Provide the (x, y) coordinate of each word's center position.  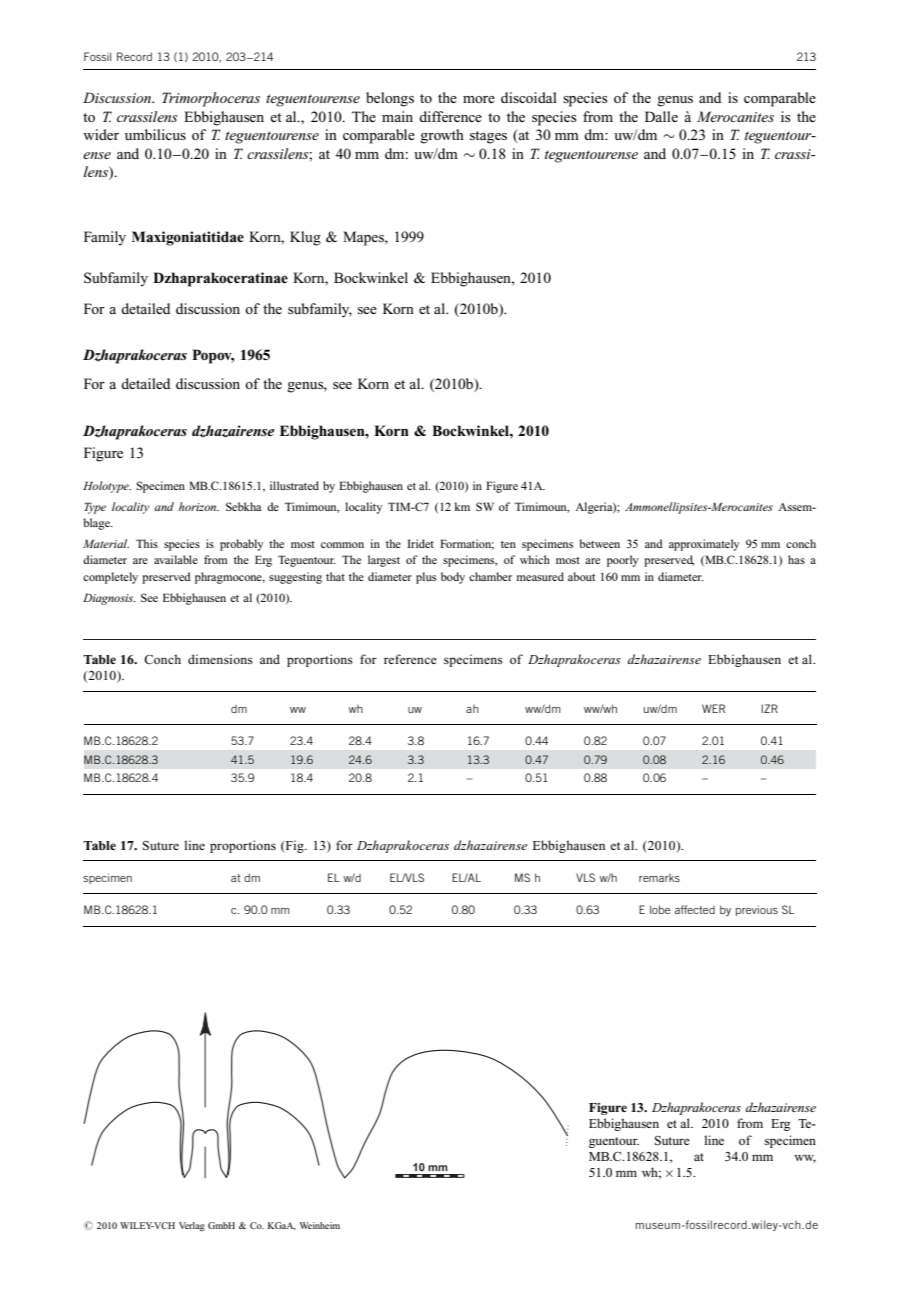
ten (508, 544)
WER (713, 708)
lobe (660, 909)
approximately (704, 545)
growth (442, 136)
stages (488, 137)
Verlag (192, 1226)
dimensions (220, 659)
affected (695, 909)
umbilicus (155, 134)
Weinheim (320, 1225)
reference (410, 659)
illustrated (294, 485)
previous (757, 910)
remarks (659, 878)
